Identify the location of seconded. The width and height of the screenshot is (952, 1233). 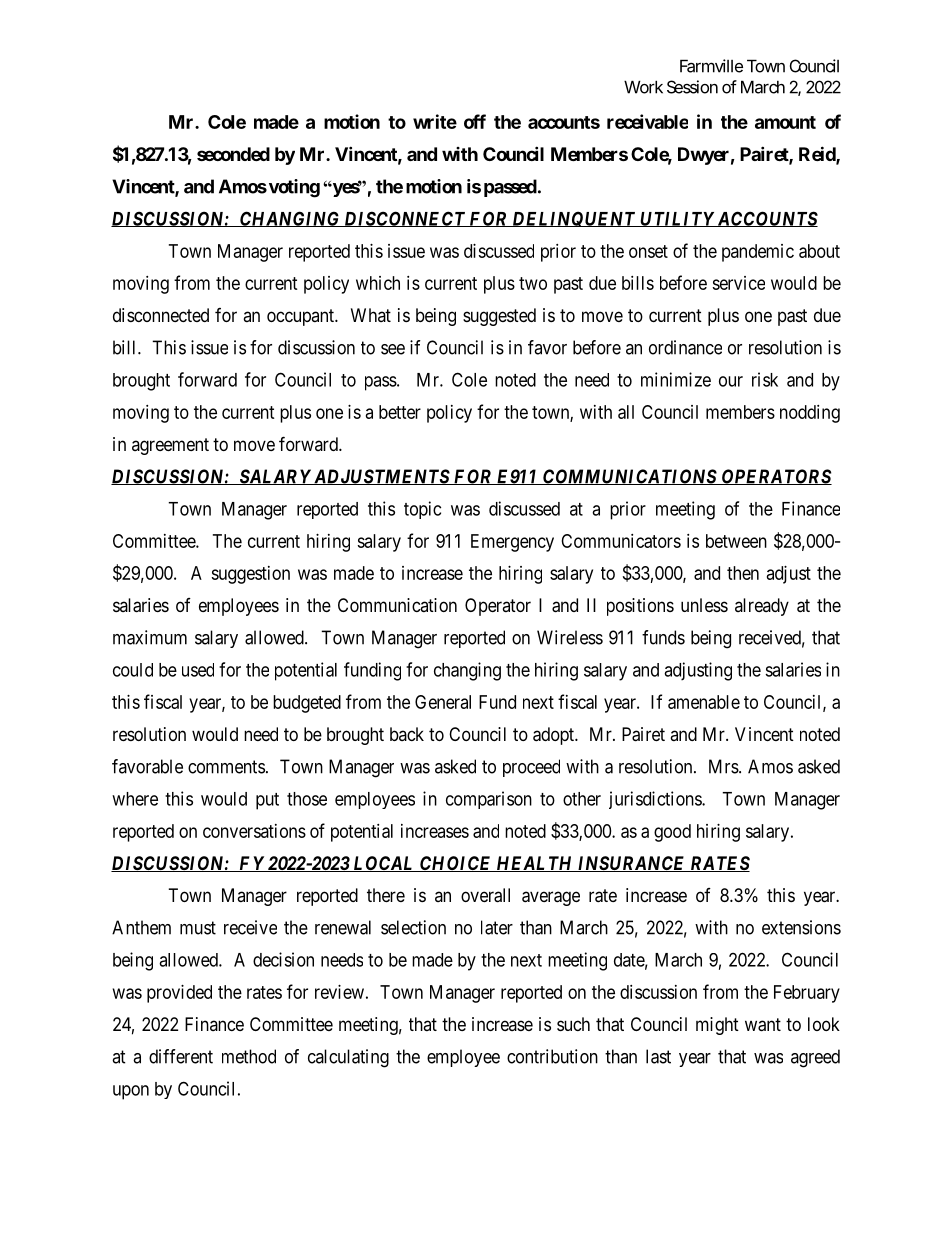
(233, 154).
